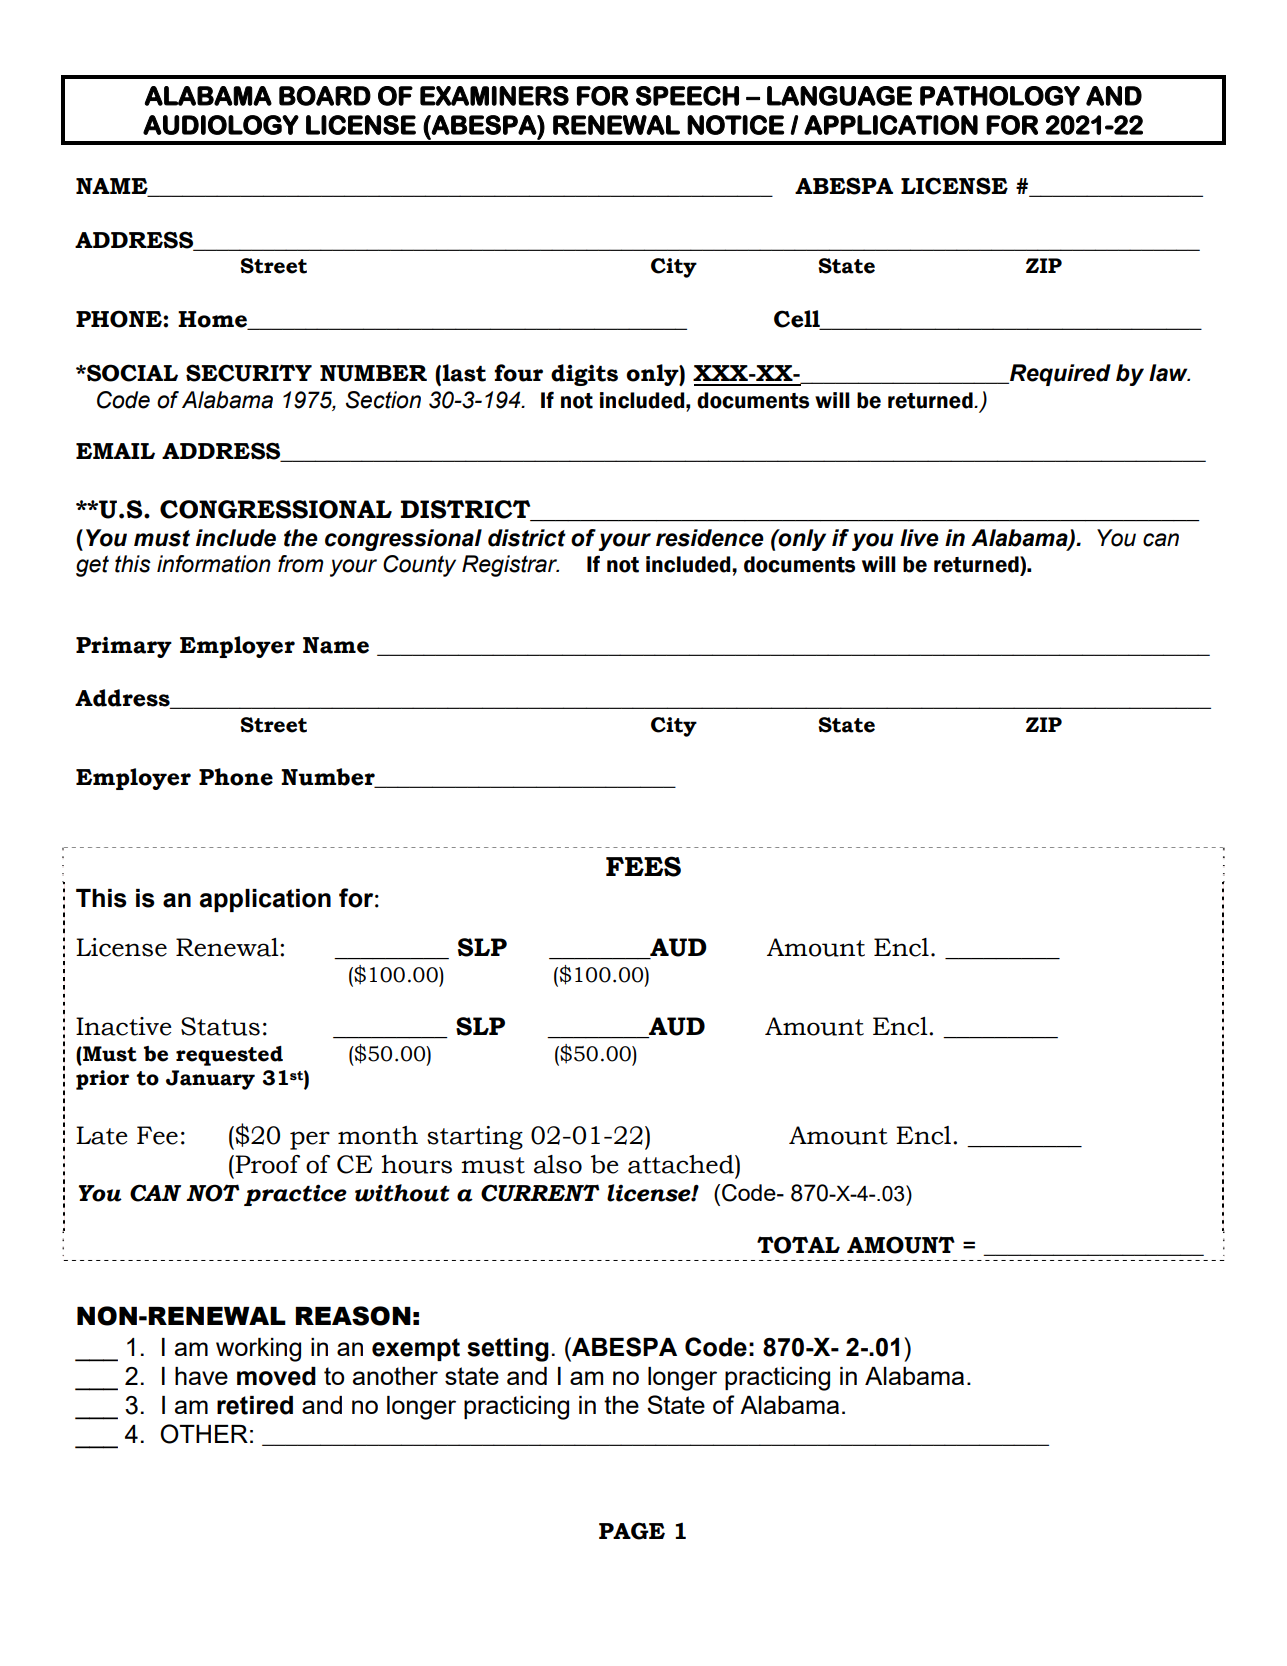  Describe the element at coordinates (687, 96) in the image. I see `SPEECH` at that location.
